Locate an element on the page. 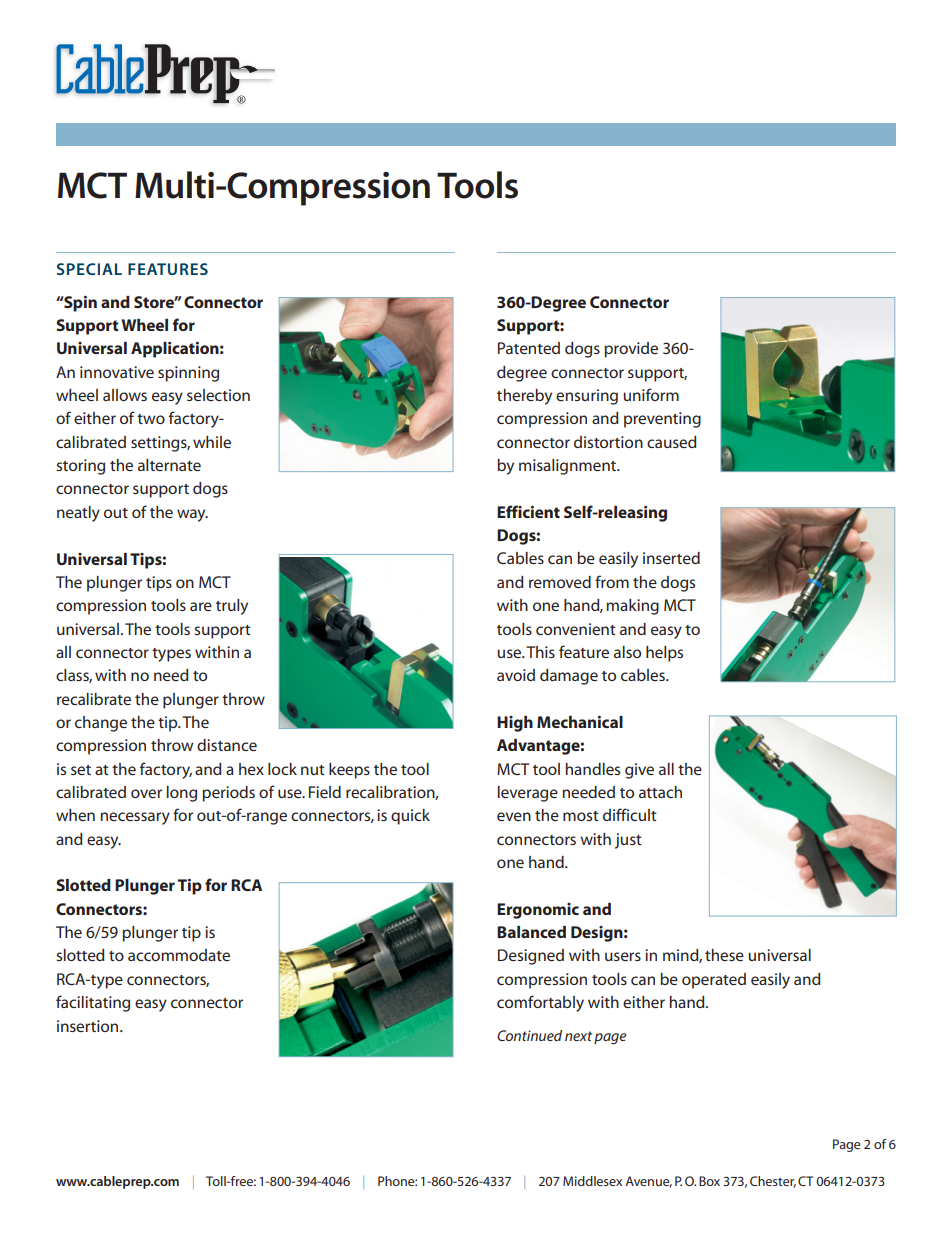  SPECIAL is located at coordinates (89, 269).
